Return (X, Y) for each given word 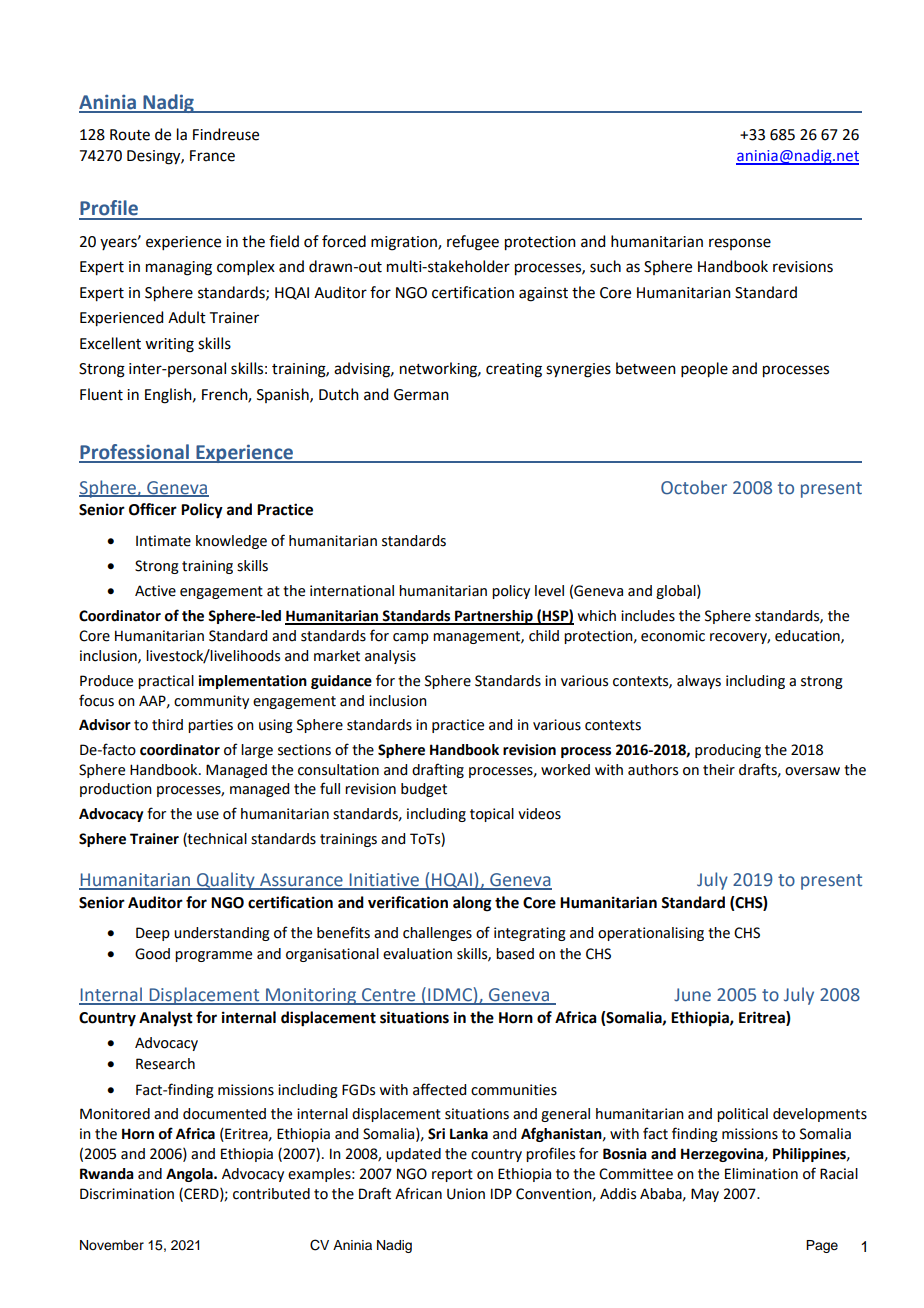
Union (466, 1194)
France (212, 156)
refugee (473, 243)
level (549, 591)
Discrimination (127, 1194)
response (740, 244)
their (719, 770)
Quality (226, 881)
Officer (153, 509)
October (694, 487)
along (472, 904)
